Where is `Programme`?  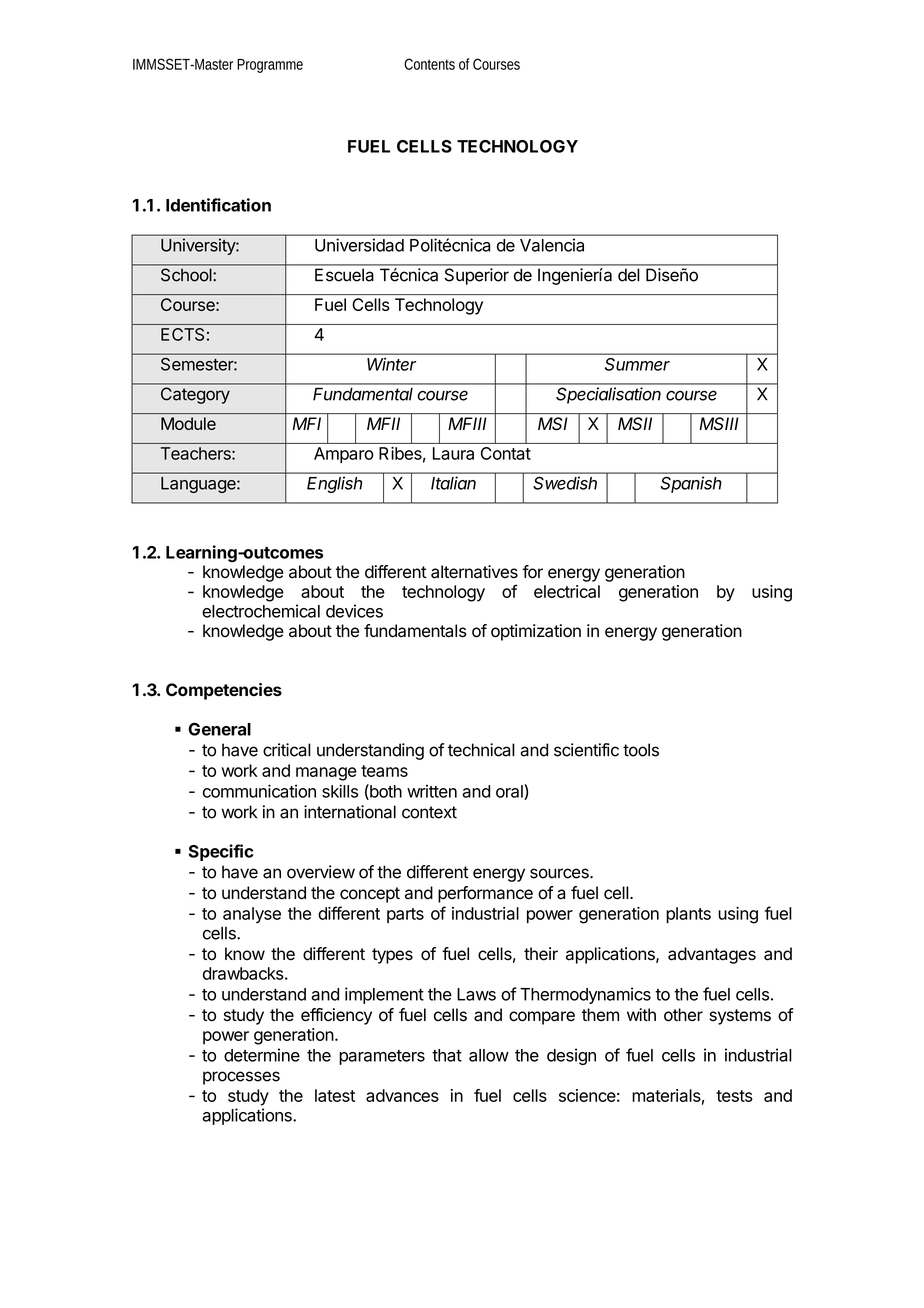 Programme is located at coordinates (270, 66).
